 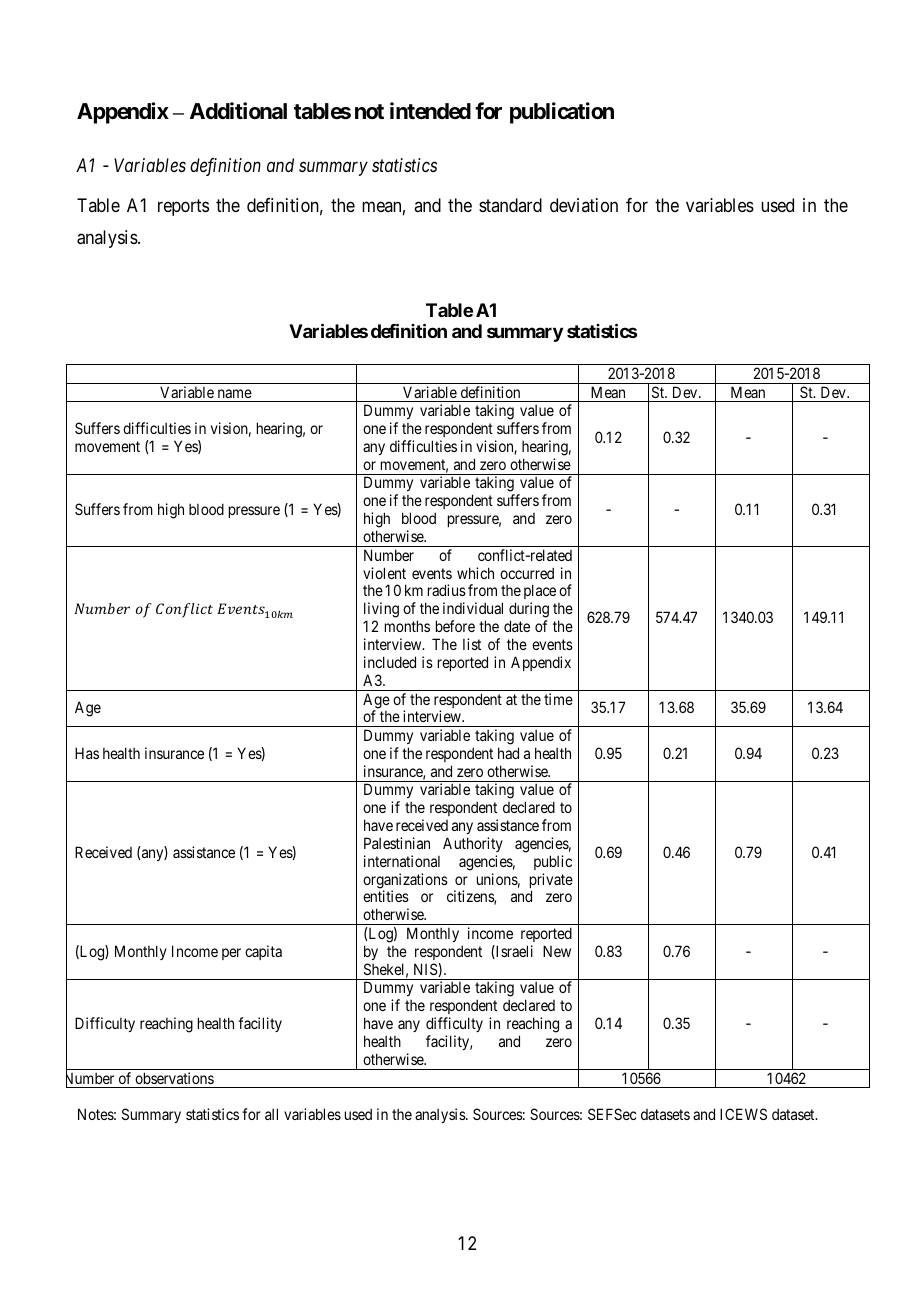 I want to click on New, so click(x=557, y=951).
